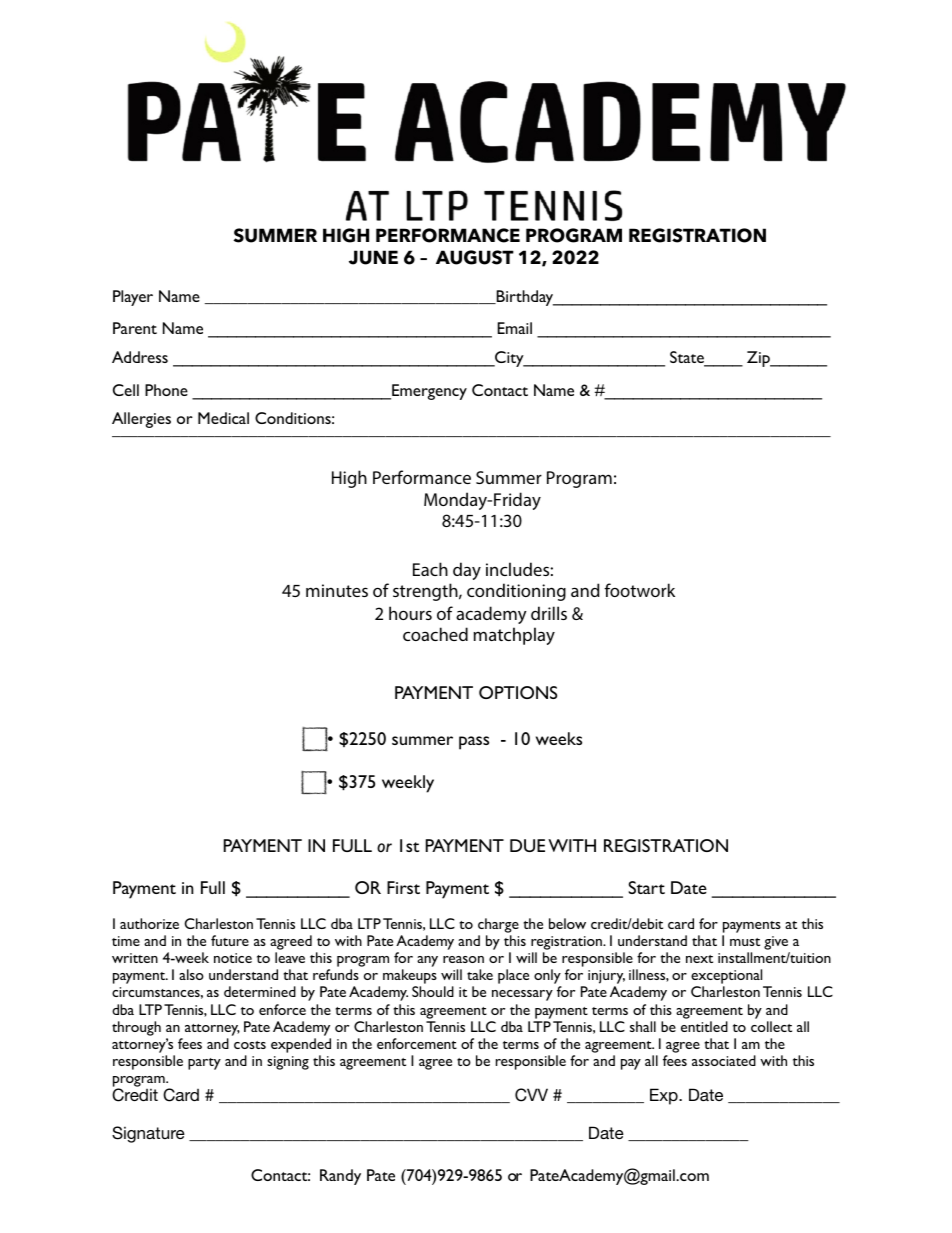 Image resolution: width=952 pixels, height=1233 pixels. Describe the element at coordinates (646, 887) in the page. I see `Start` at that location.
